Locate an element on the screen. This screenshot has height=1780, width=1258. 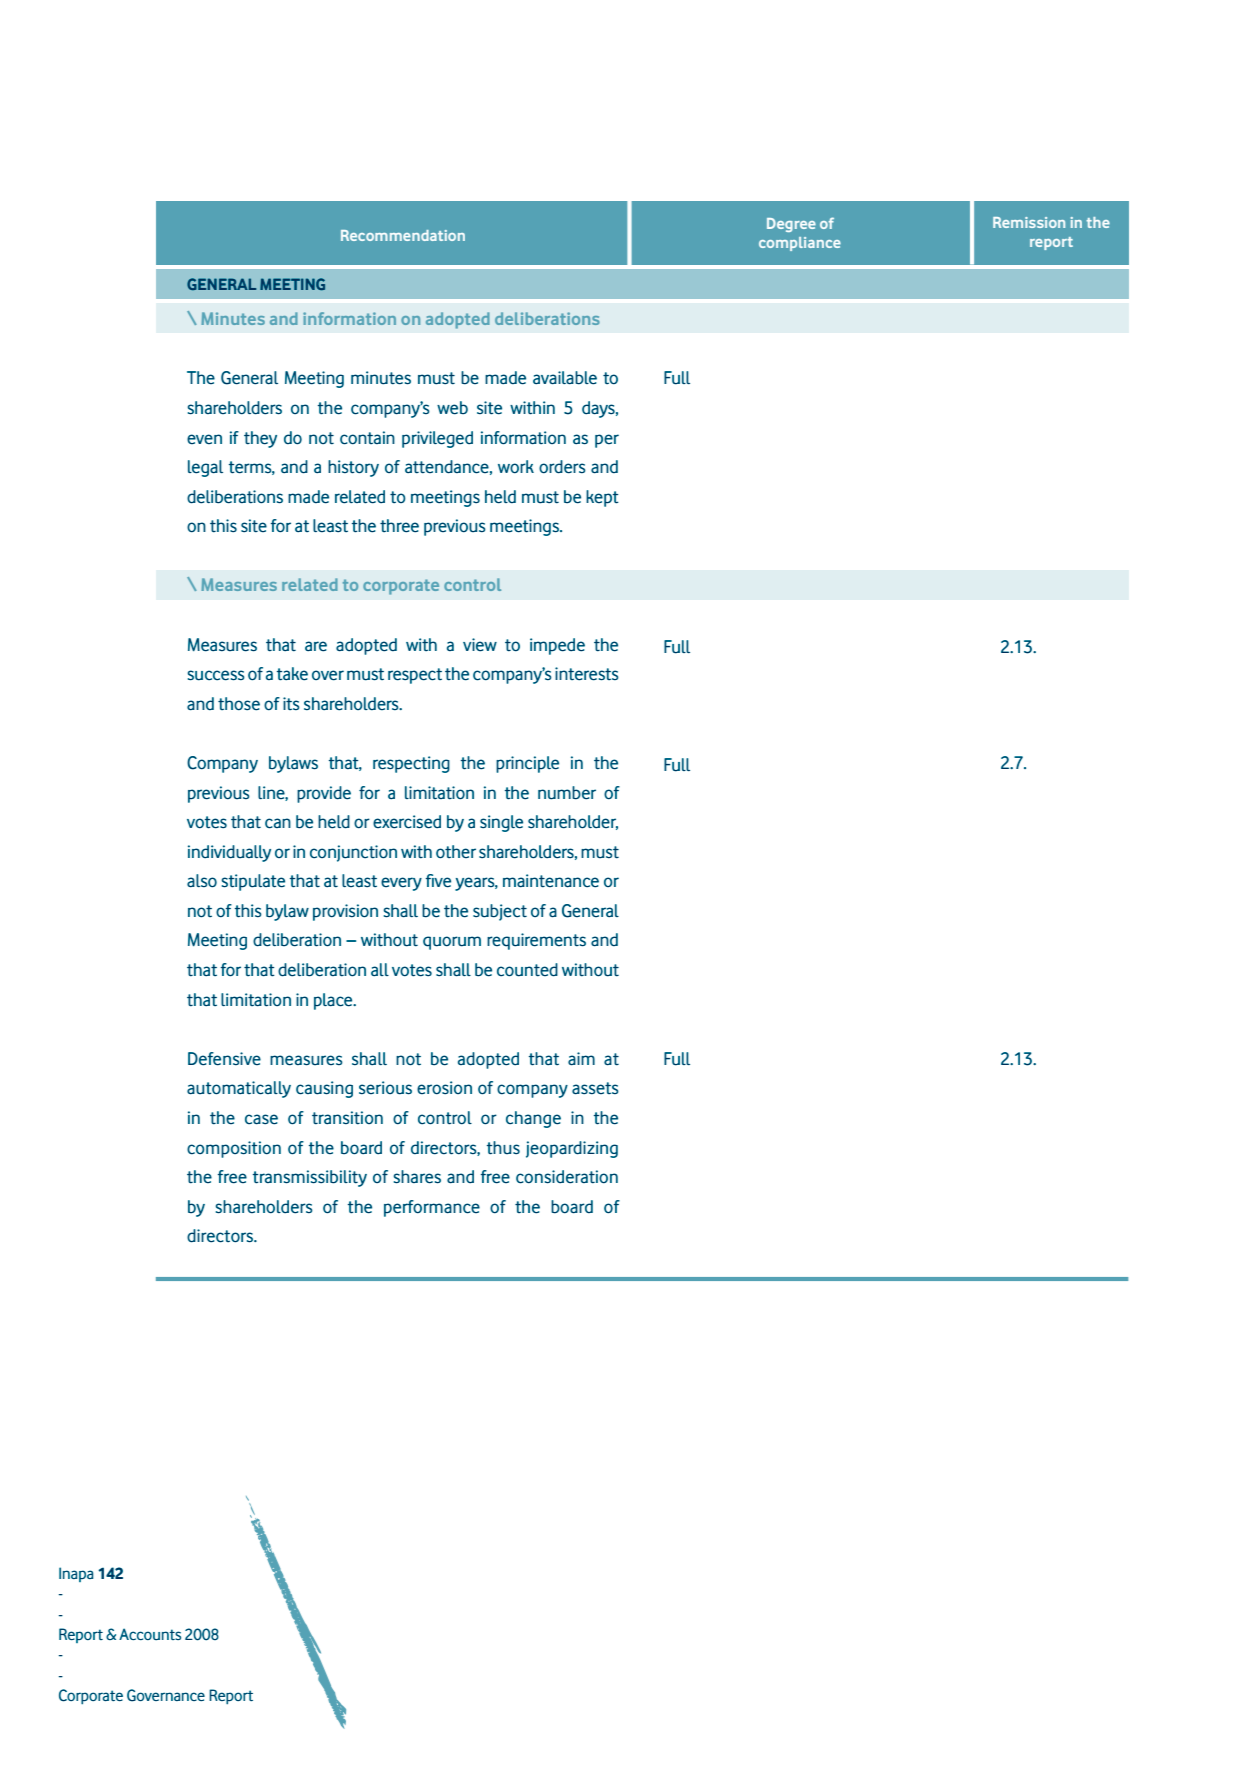
Recommendation is located at coordinates (403, 235).
